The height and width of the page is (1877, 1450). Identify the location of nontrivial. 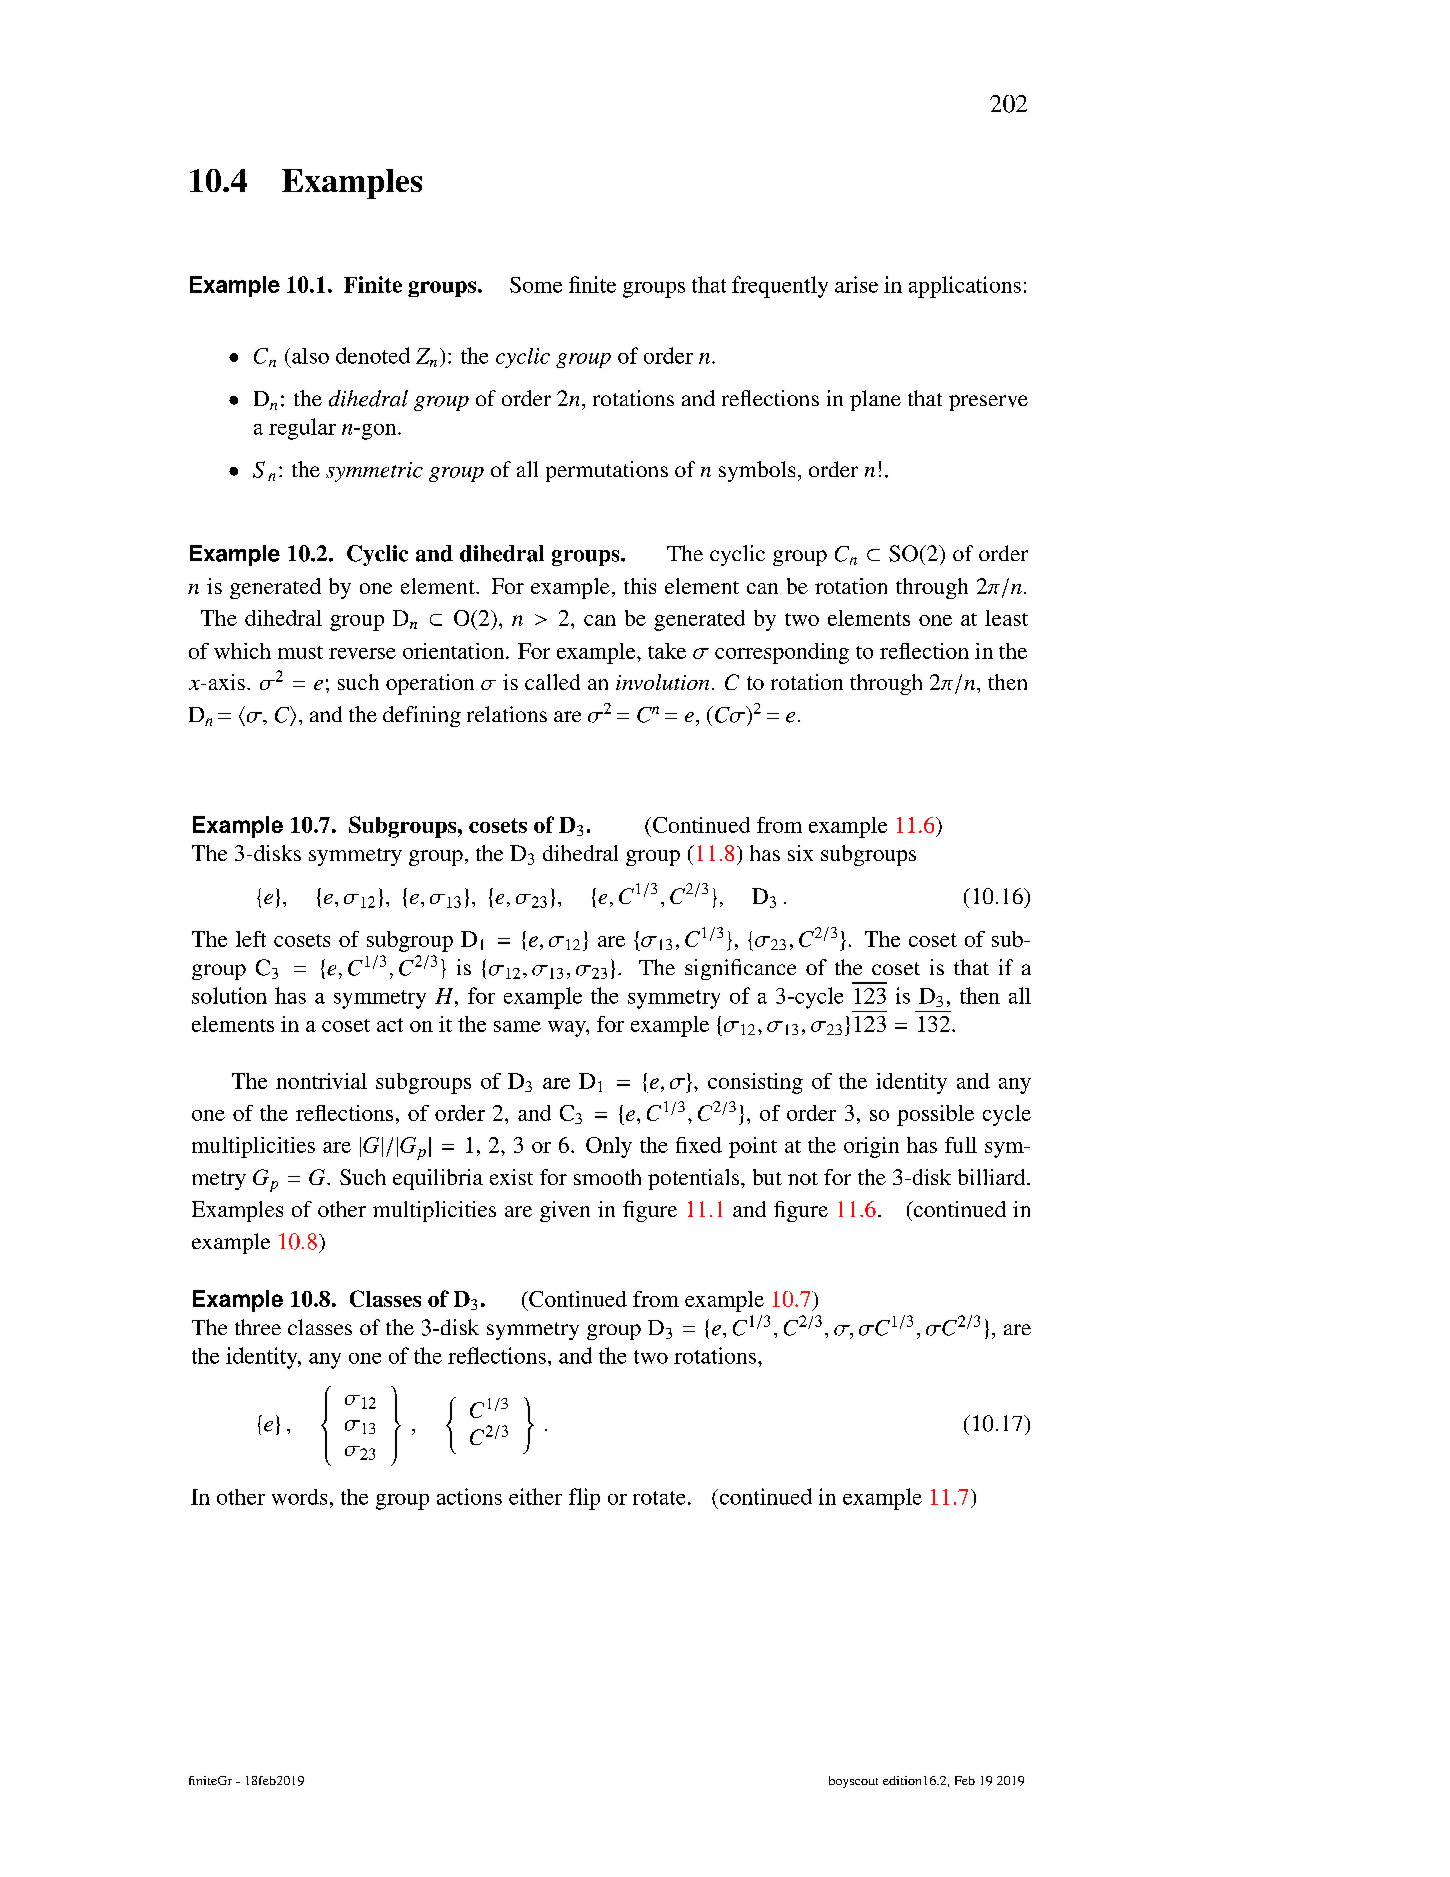
(321, 1081).
